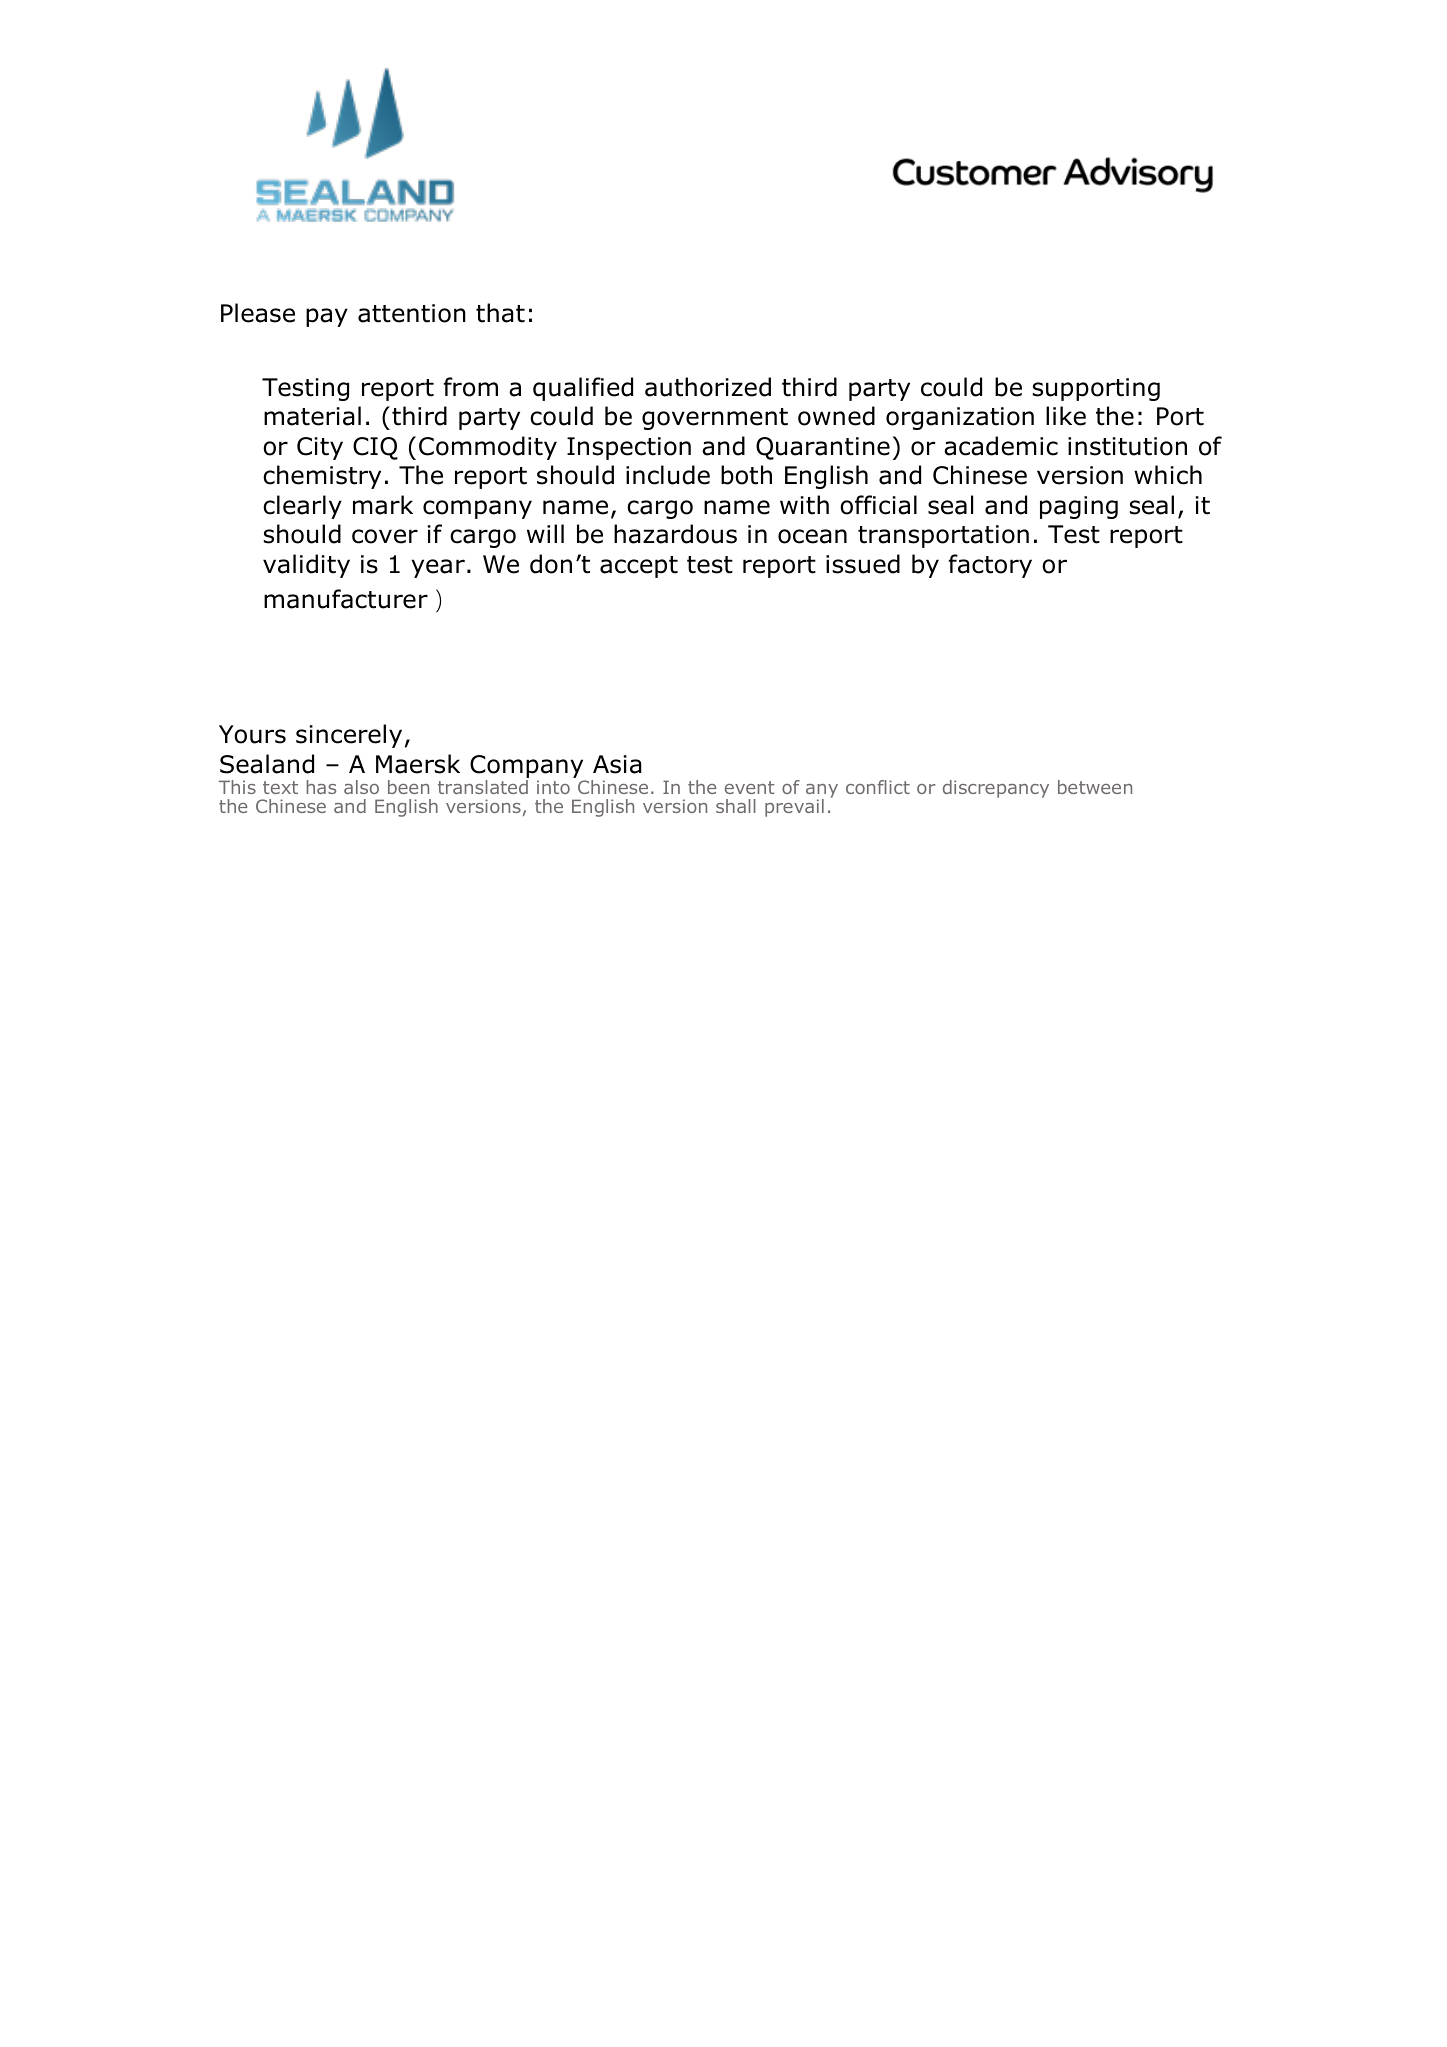 The width and height of the page is (1447, 2047). What do you see at coordinates (361, 787) in the page?
I see `also` at bounding box center [361, 787].
